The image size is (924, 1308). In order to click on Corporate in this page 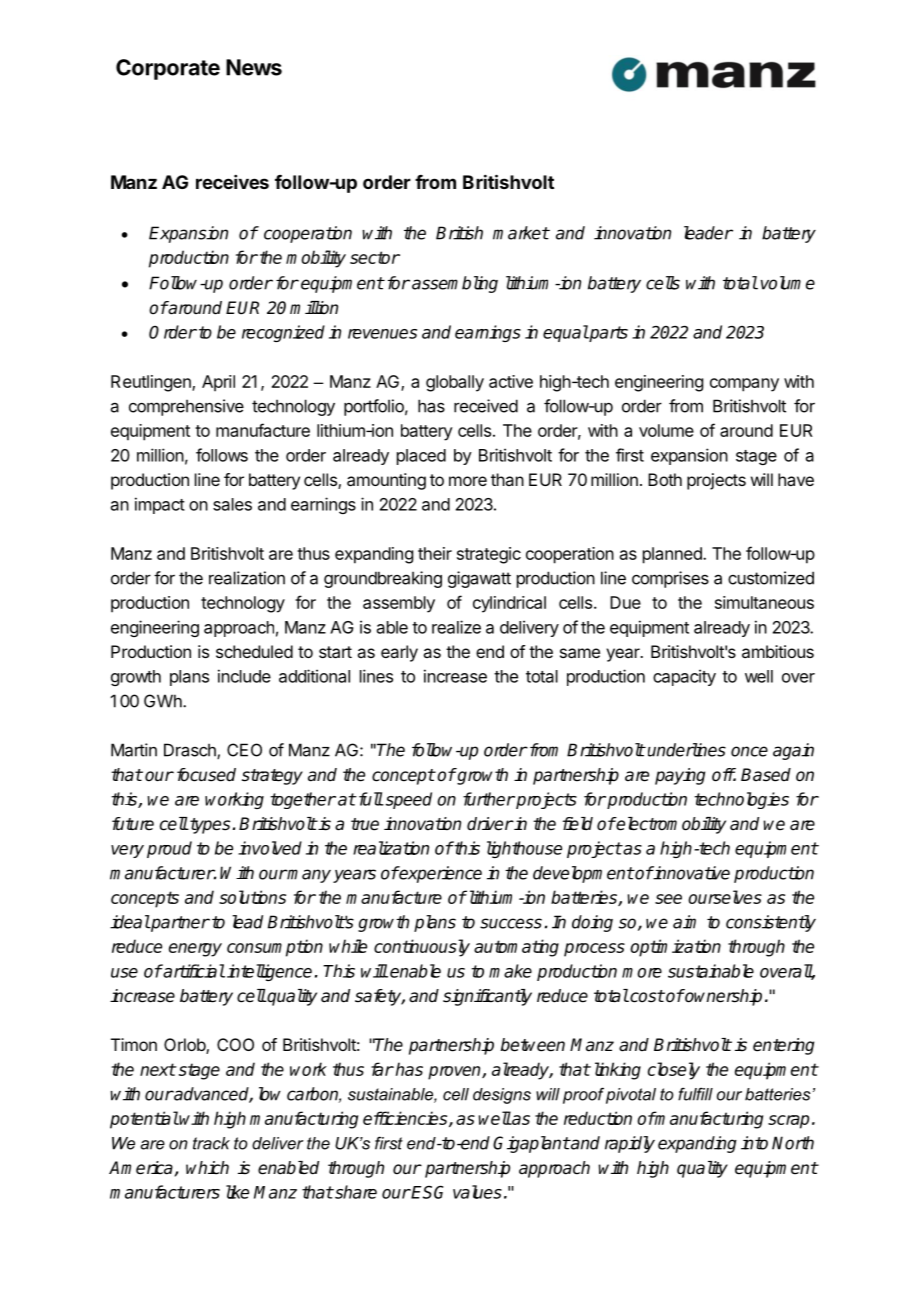, I will do `click(168, 69)`.
